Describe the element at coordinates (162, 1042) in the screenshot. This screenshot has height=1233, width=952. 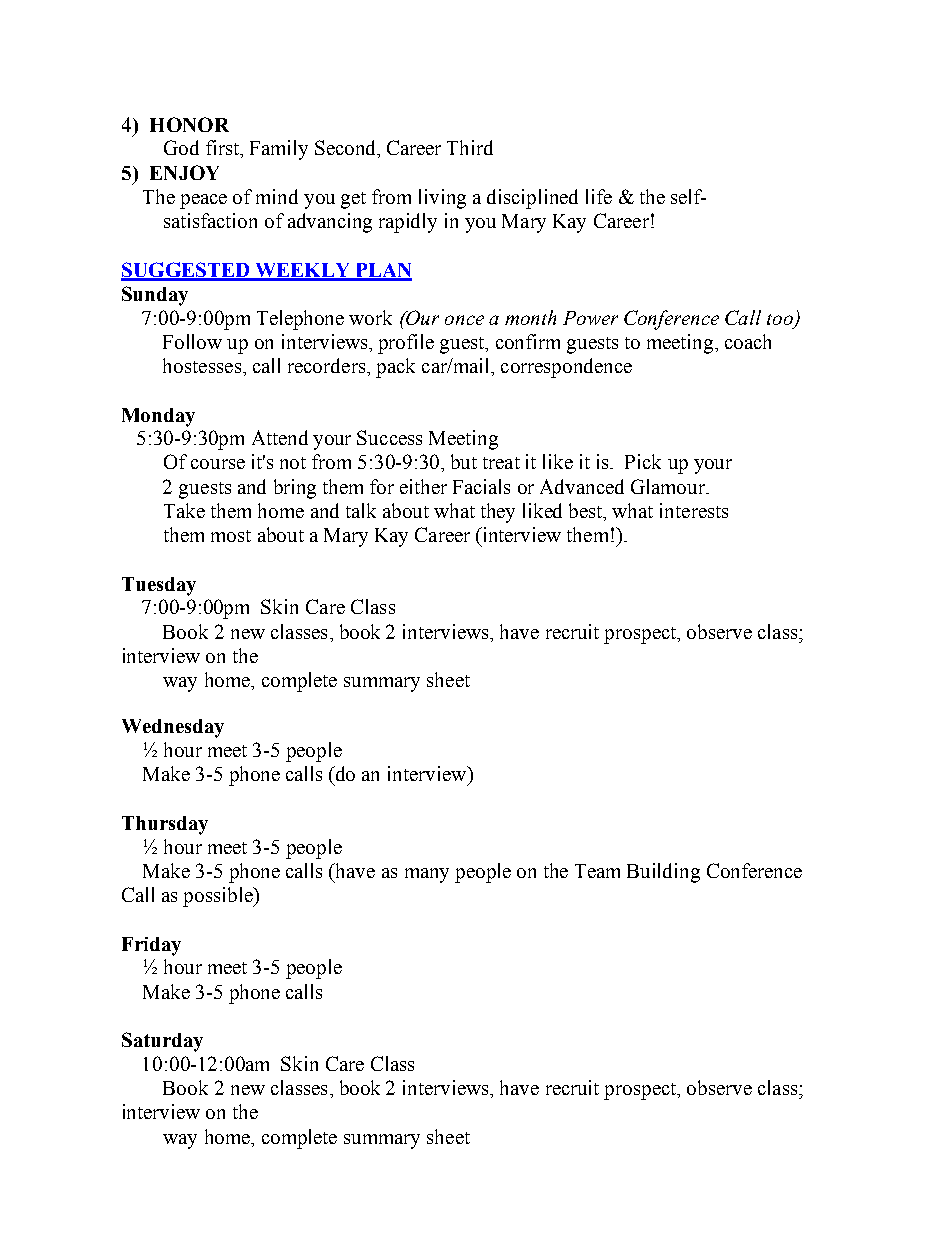
I see `Saturday` at that location.
